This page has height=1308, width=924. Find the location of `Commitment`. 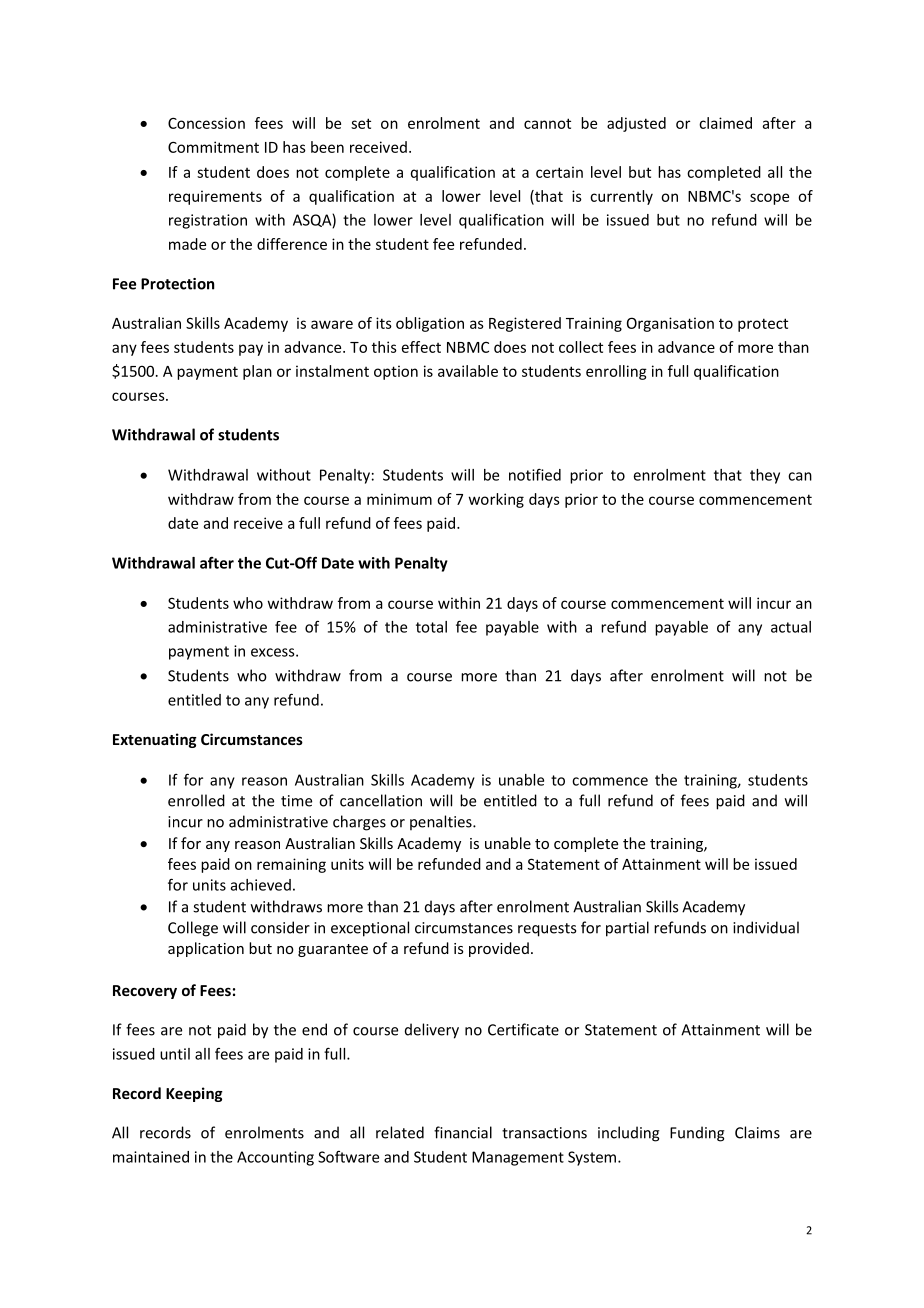

Commitment is located at coordinates (213, 147).
